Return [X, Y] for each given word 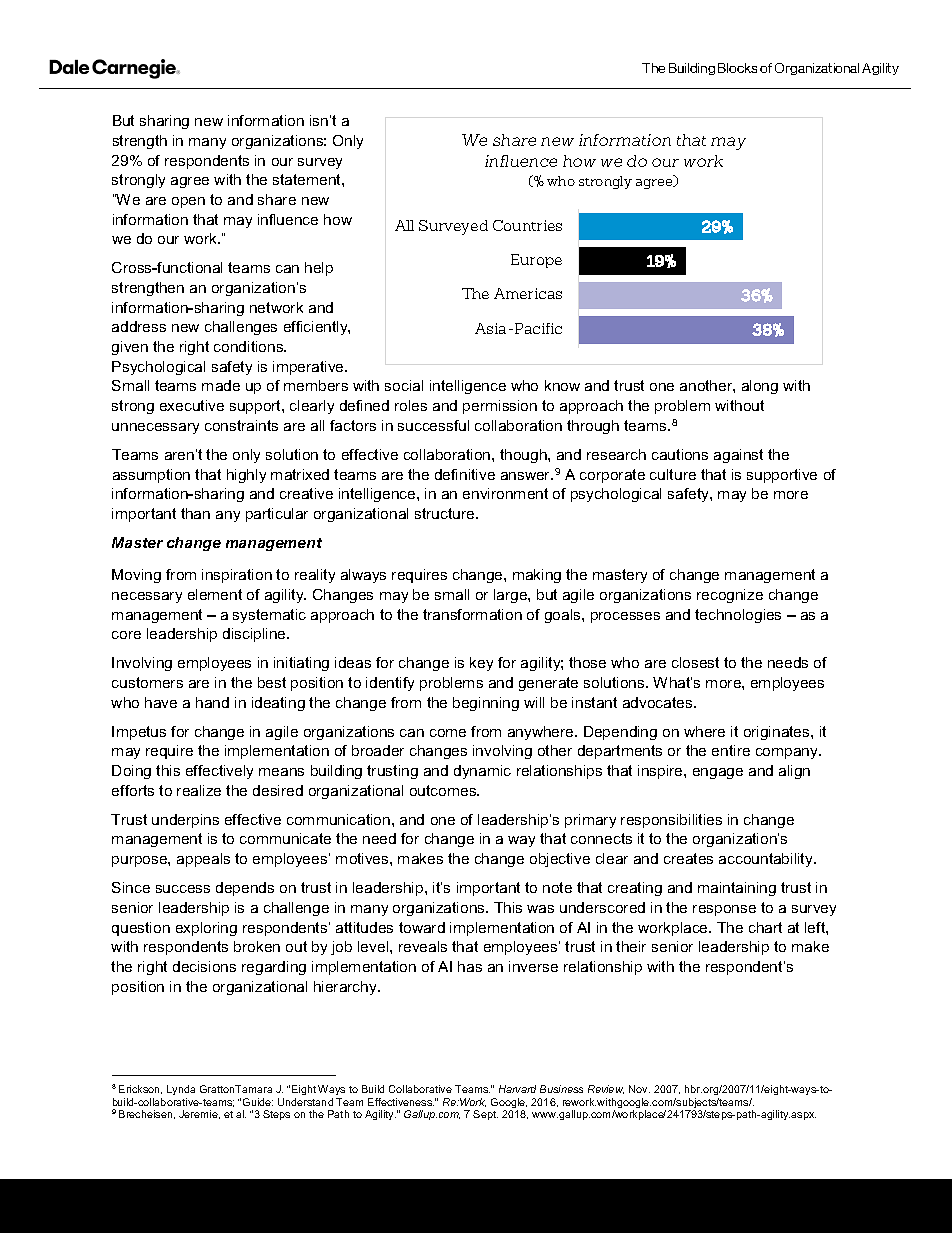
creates [688, 858]
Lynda [181, 1090]
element [215, 594]
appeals [203, 860]
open [188, 202]
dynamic [482, 772]
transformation [472, 614]
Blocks [737, 68]
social [404, 385]
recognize [730, 596]
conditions [250, 346]
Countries [527, 225]
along [760, 387]
